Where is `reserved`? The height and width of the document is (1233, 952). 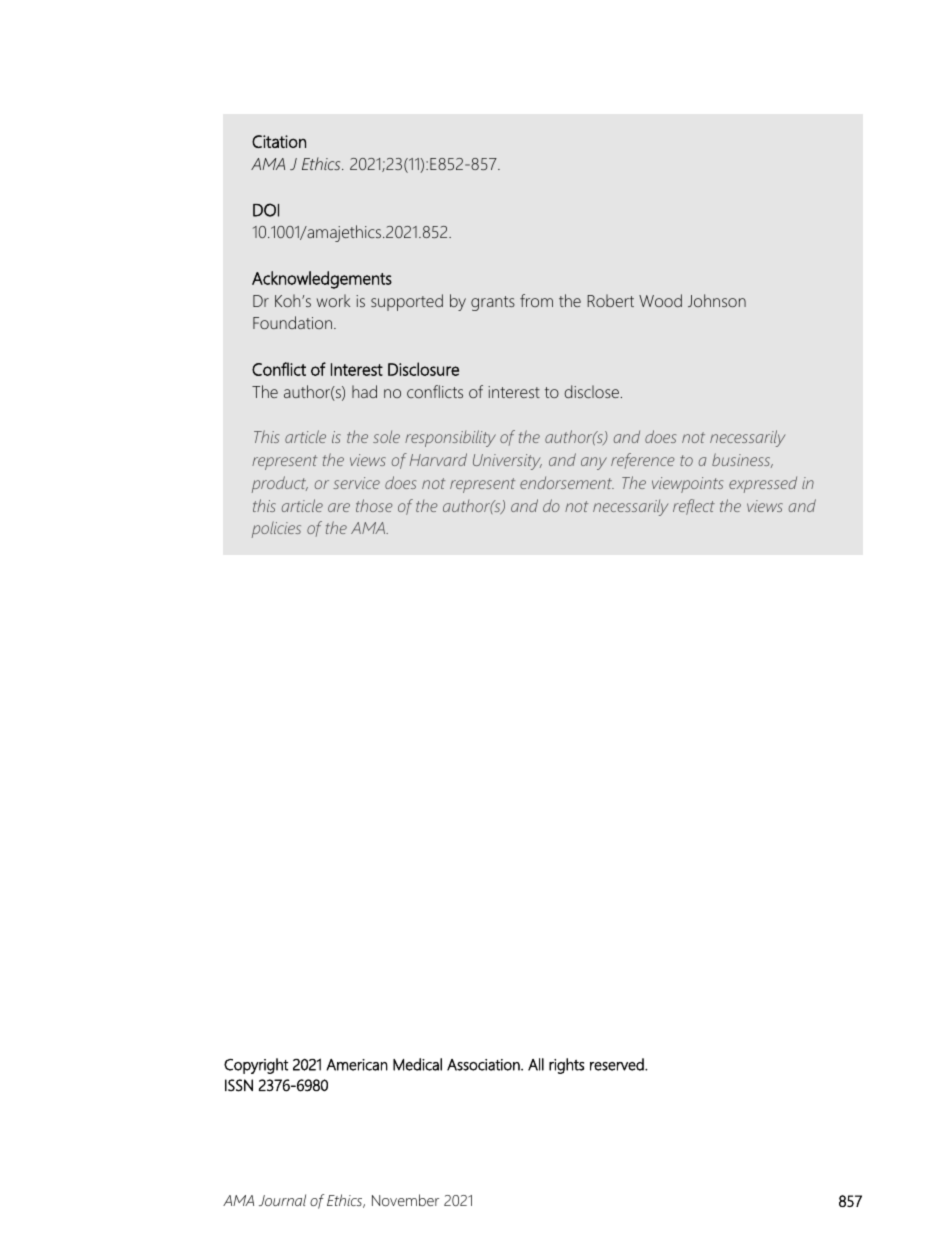
reserved is located at coordinates (618, 1064).
